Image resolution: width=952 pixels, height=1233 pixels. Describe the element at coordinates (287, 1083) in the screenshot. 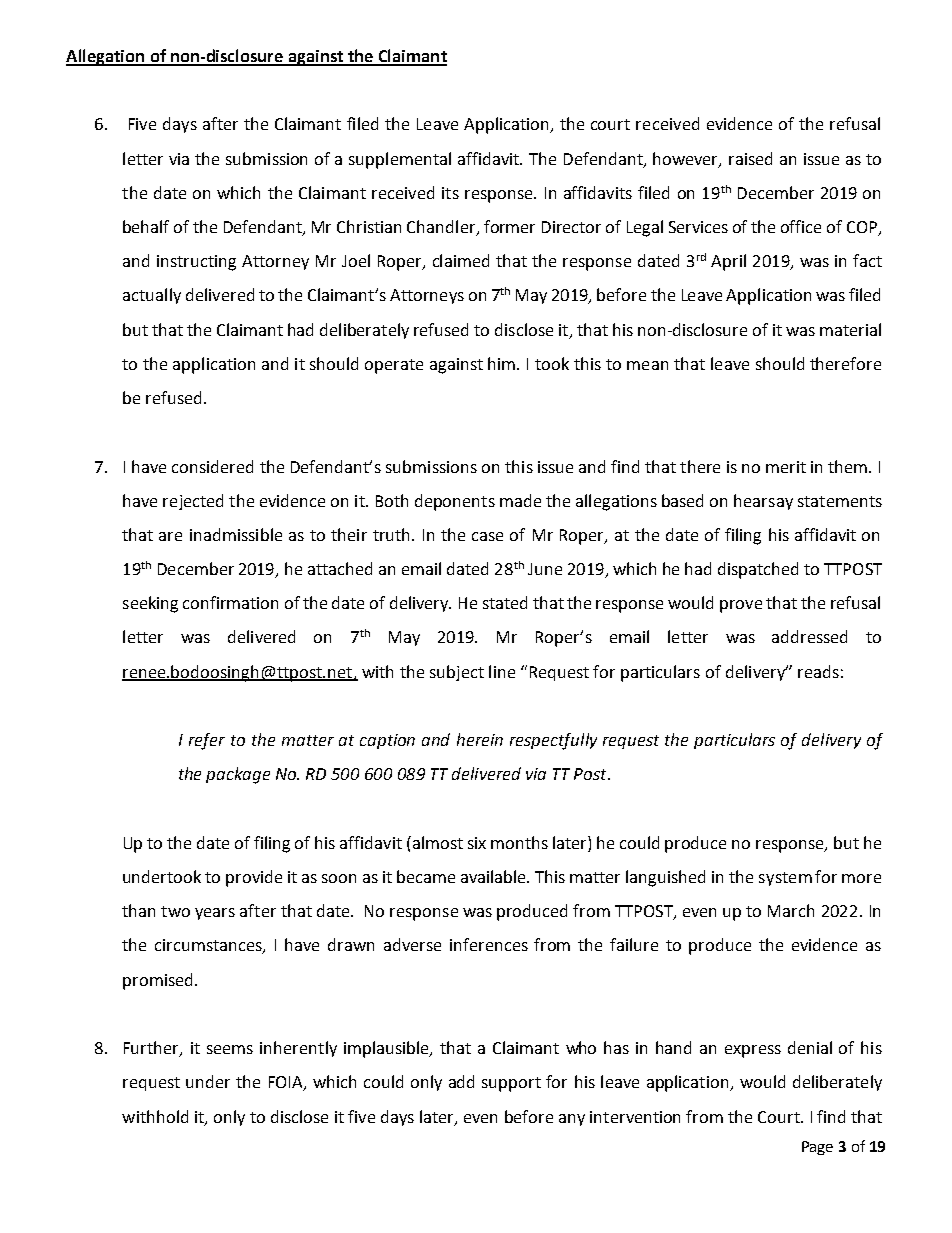

I see `FOIA` at that location.
